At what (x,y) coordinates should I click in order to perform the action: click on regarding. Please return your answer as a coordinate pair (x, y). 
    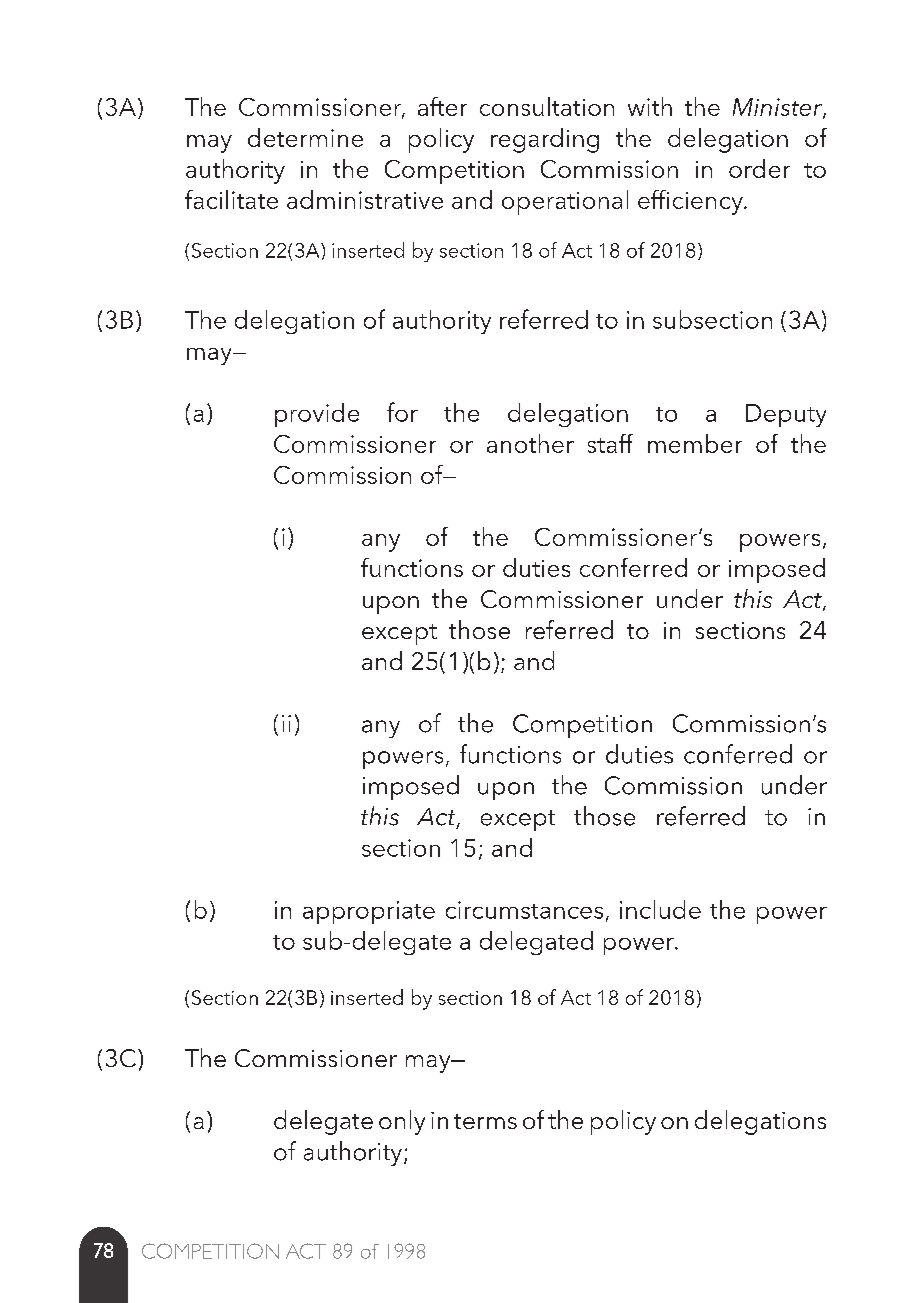
    Looking at the image, I should click on (545, 140).
